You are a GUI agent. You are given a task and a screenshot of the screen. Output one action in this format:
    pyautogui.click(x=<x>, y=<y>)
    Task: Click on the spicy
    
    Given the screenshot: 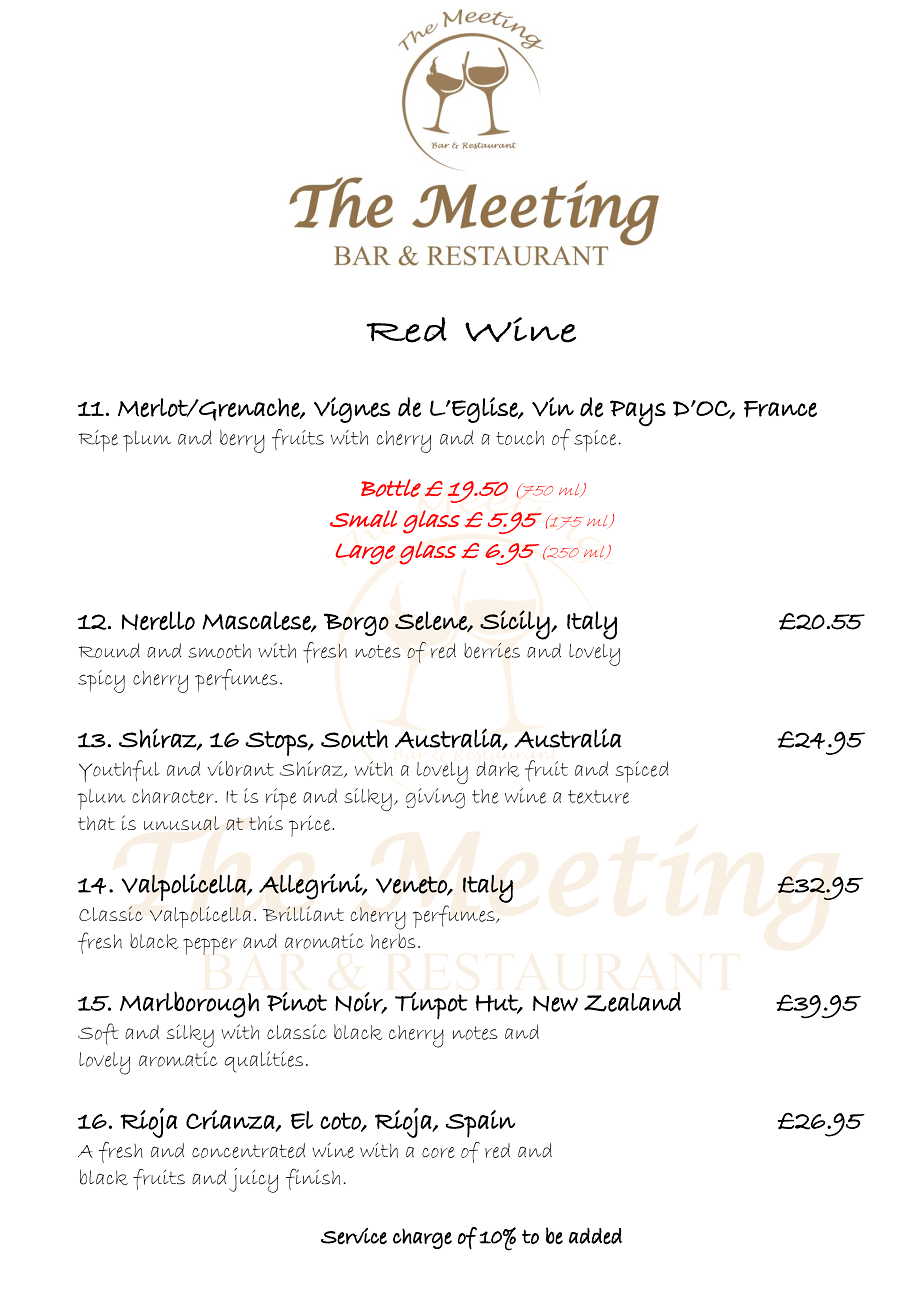 What is the action you would take?
    pyautogui.click(x=101, y=681)
